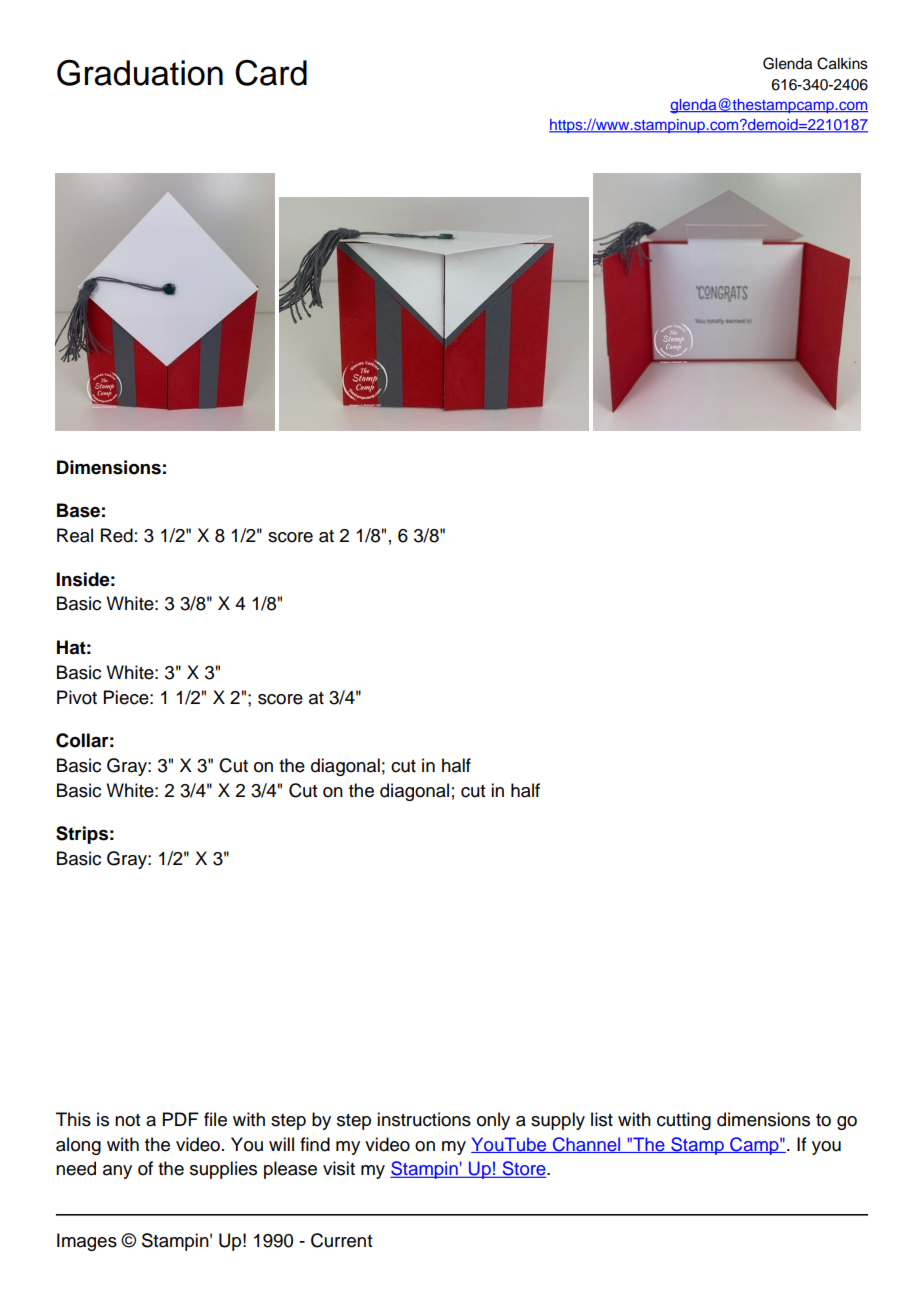  Describe the element at coordinates (82, 835) in the page. I see `Strips` at that location.
